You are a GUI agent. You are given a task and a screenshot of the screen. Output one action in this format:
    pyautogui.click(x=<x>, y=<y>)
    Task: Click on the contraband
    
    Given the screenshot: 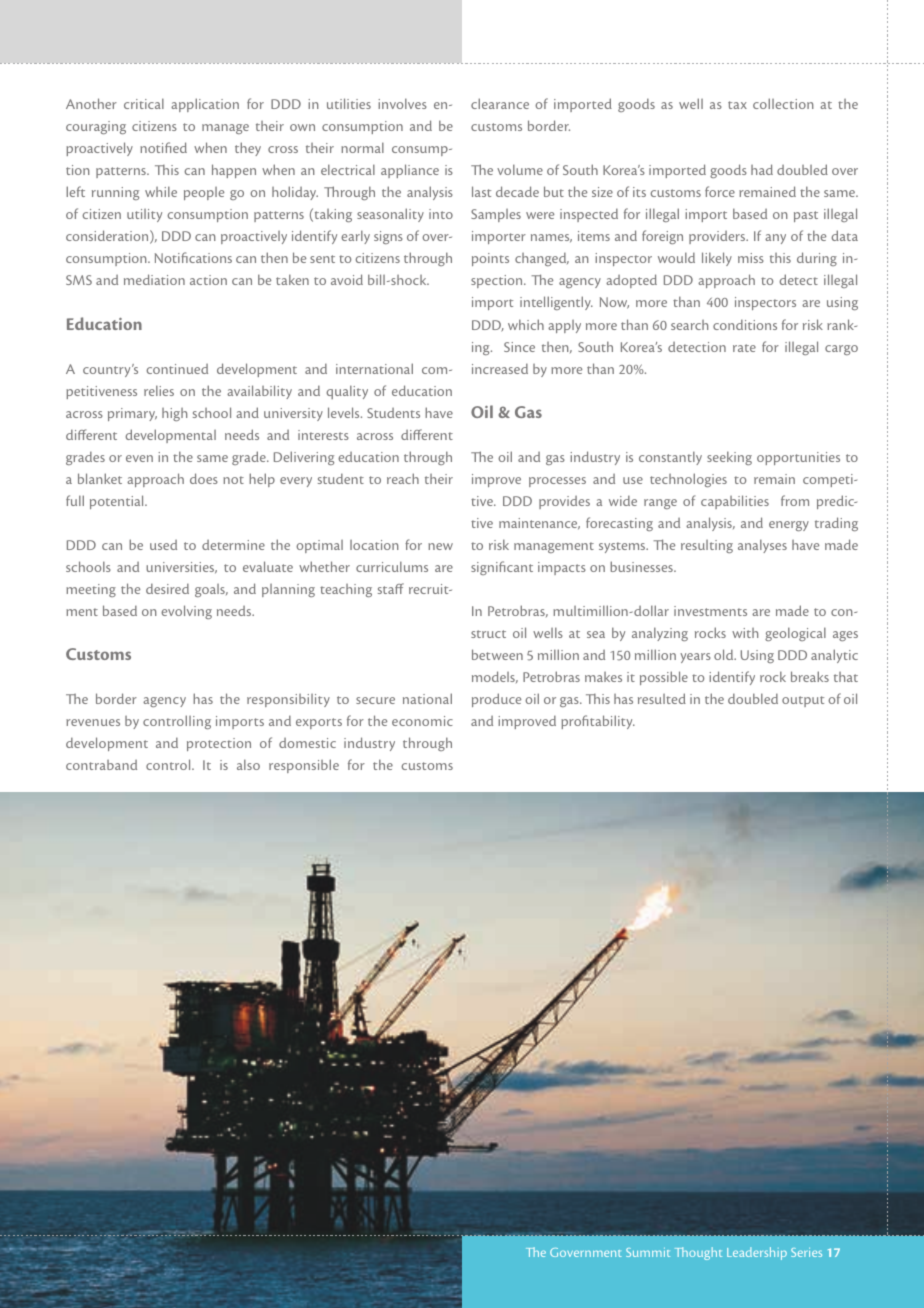 What is the action you would take?
    pyautogui.click(x=101, y=765)
